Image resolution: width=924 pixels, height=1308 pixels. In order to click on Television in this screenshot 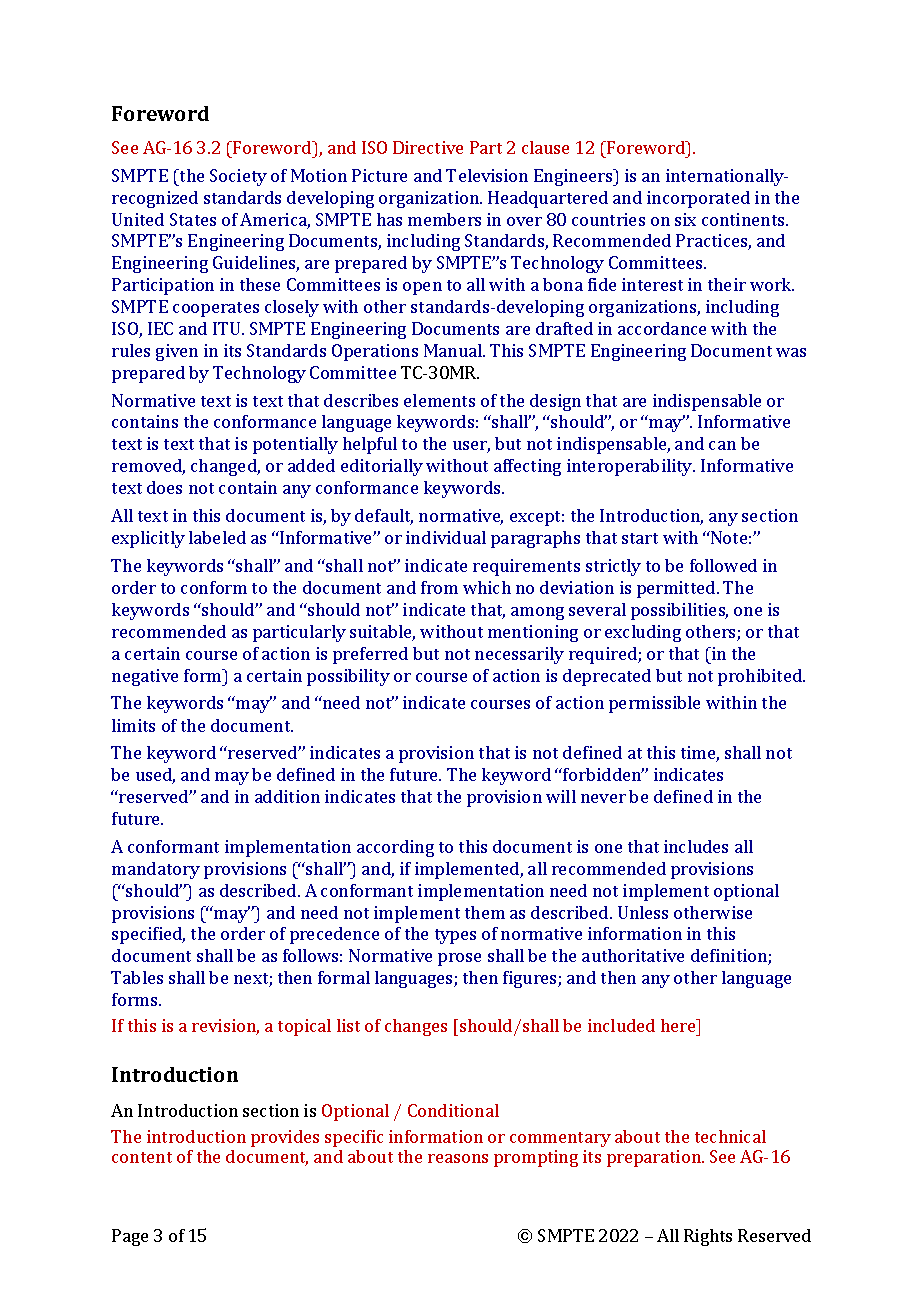, I will do `click(487, 175)`.
